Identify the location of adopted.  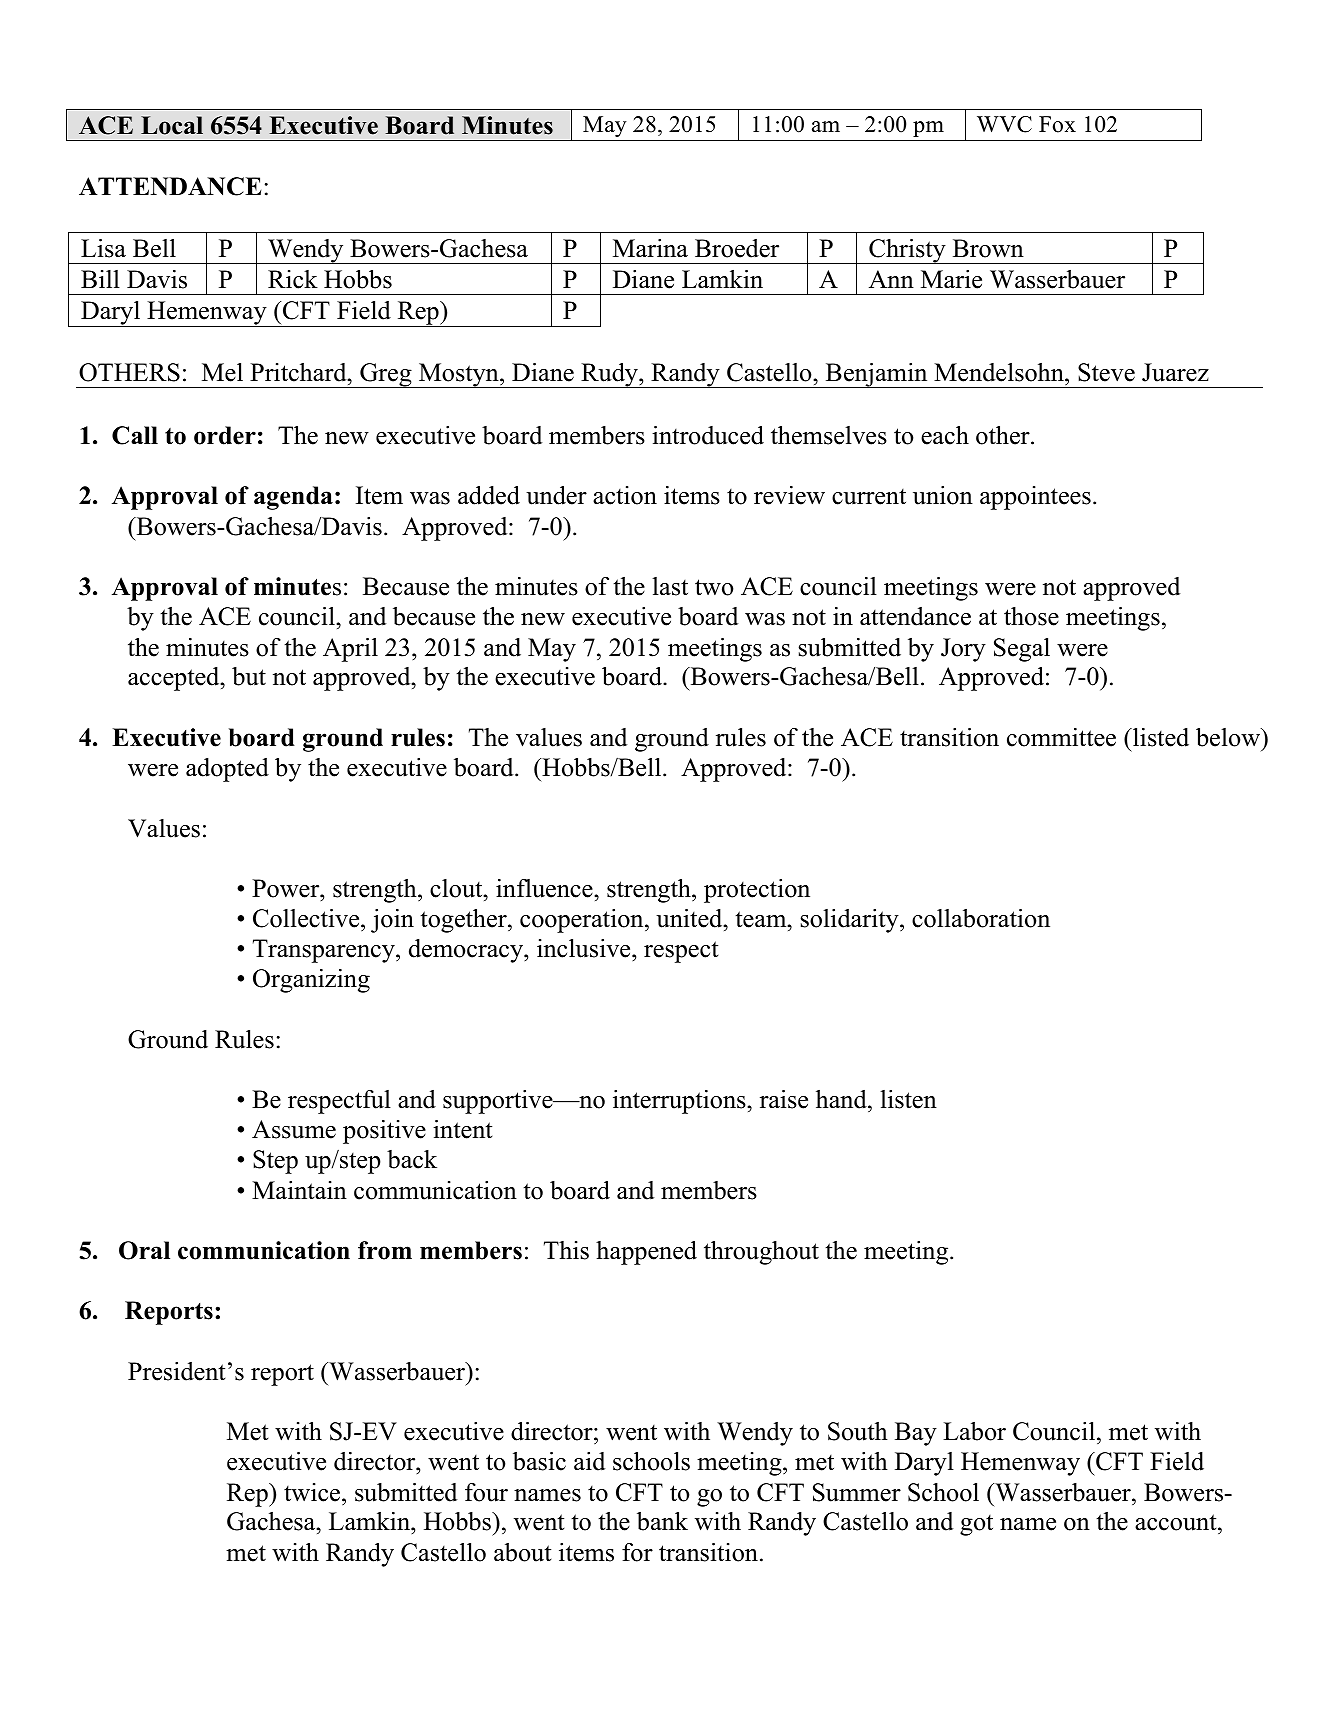
(227, 770).
